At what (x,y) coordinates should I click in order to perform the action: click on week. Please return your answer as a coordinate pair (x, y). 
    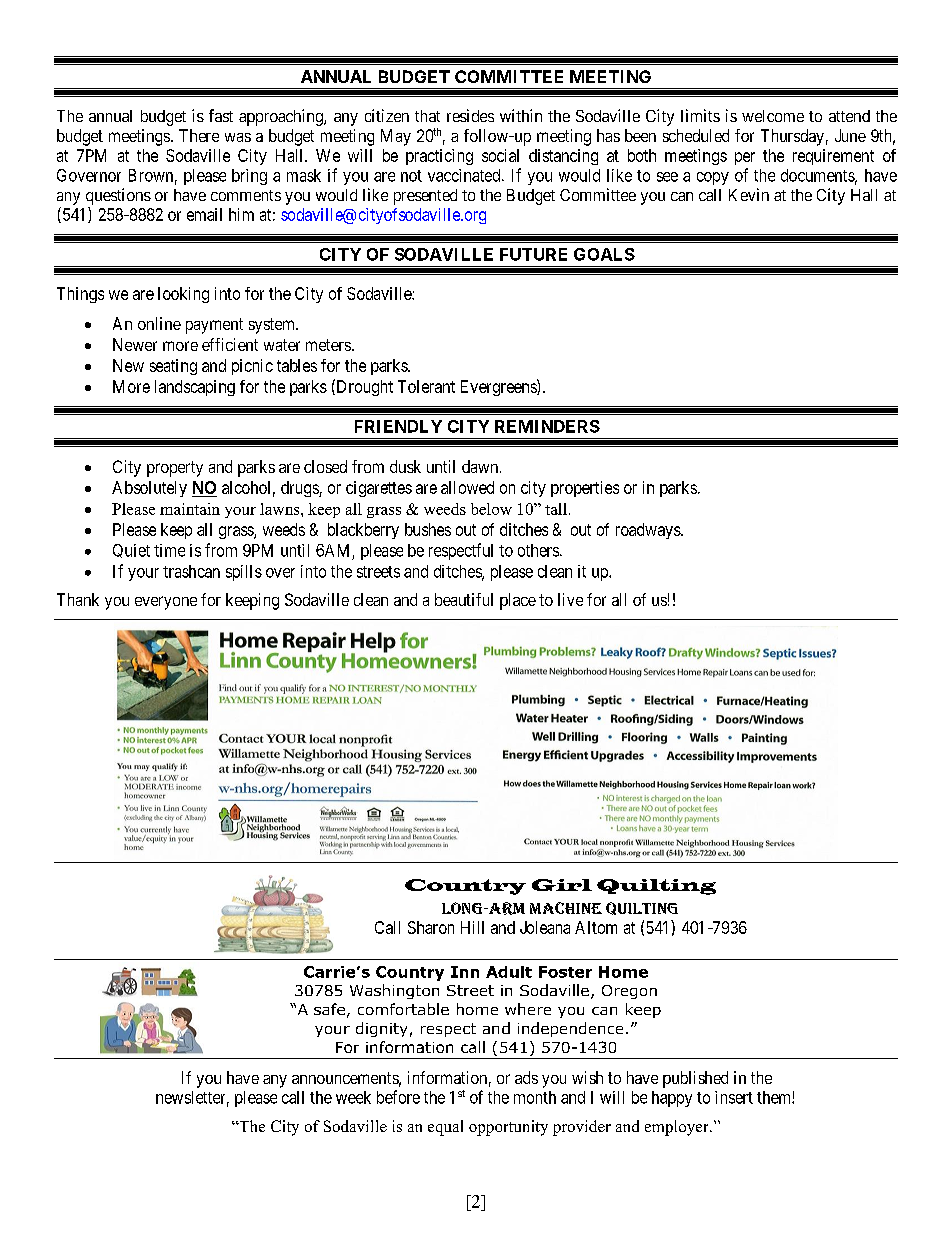
    Looking at the image, I should click on (353, 1097).
